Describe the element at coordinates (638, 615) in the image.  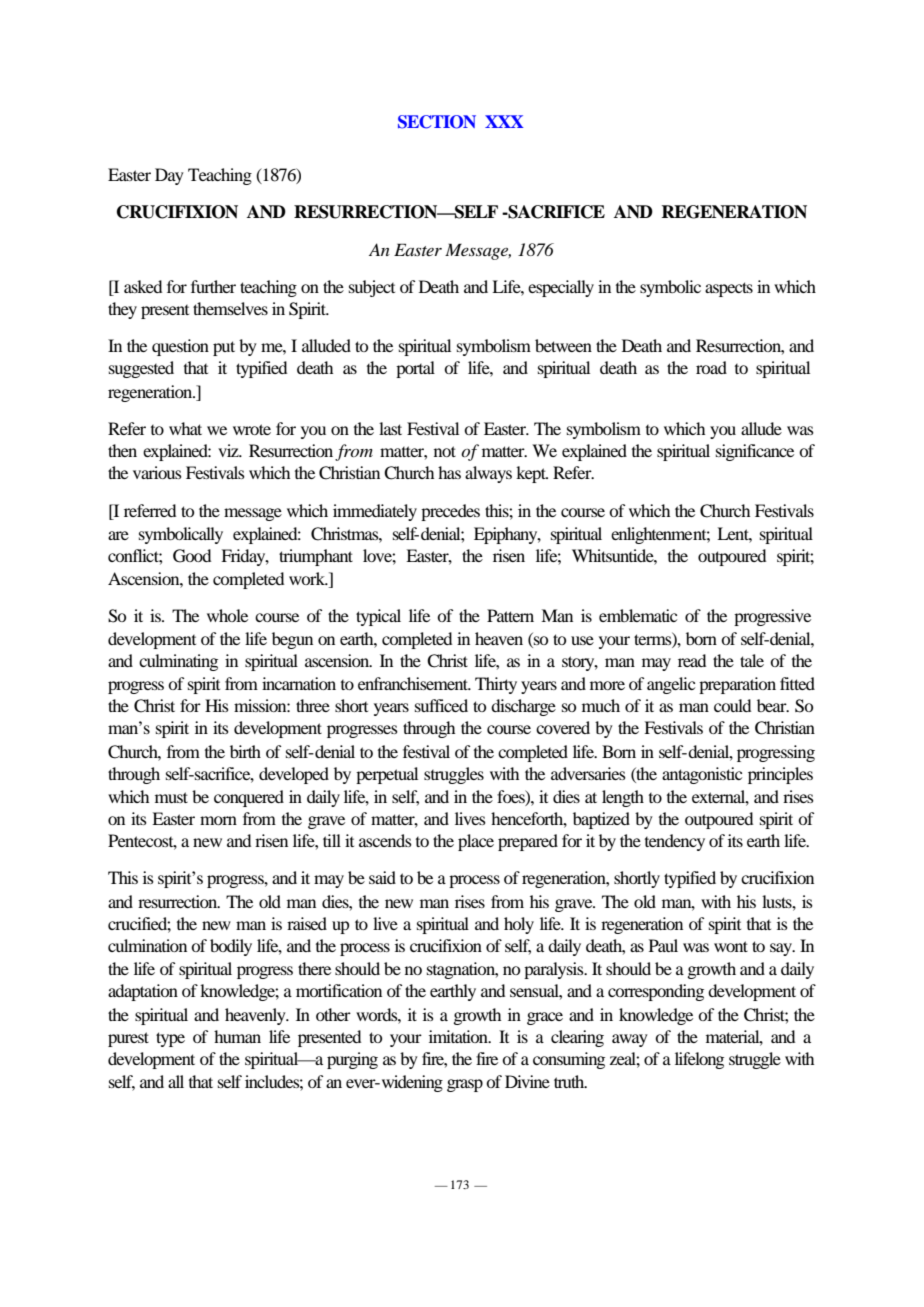
I see `emblematic` at that location.
